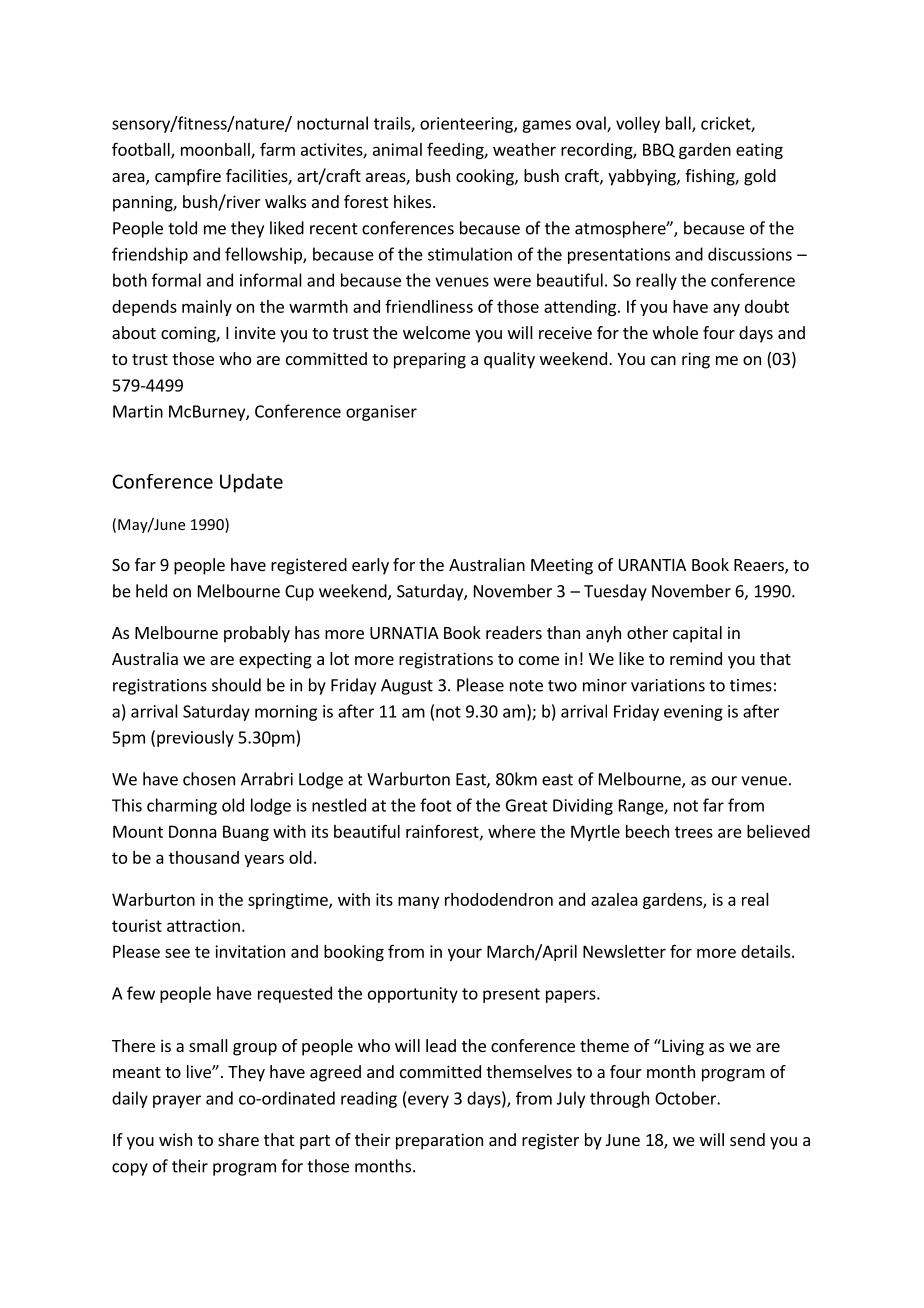 The height and width of the screenshot is (1308, 924). I want to click on probably, so click(257, 634).
